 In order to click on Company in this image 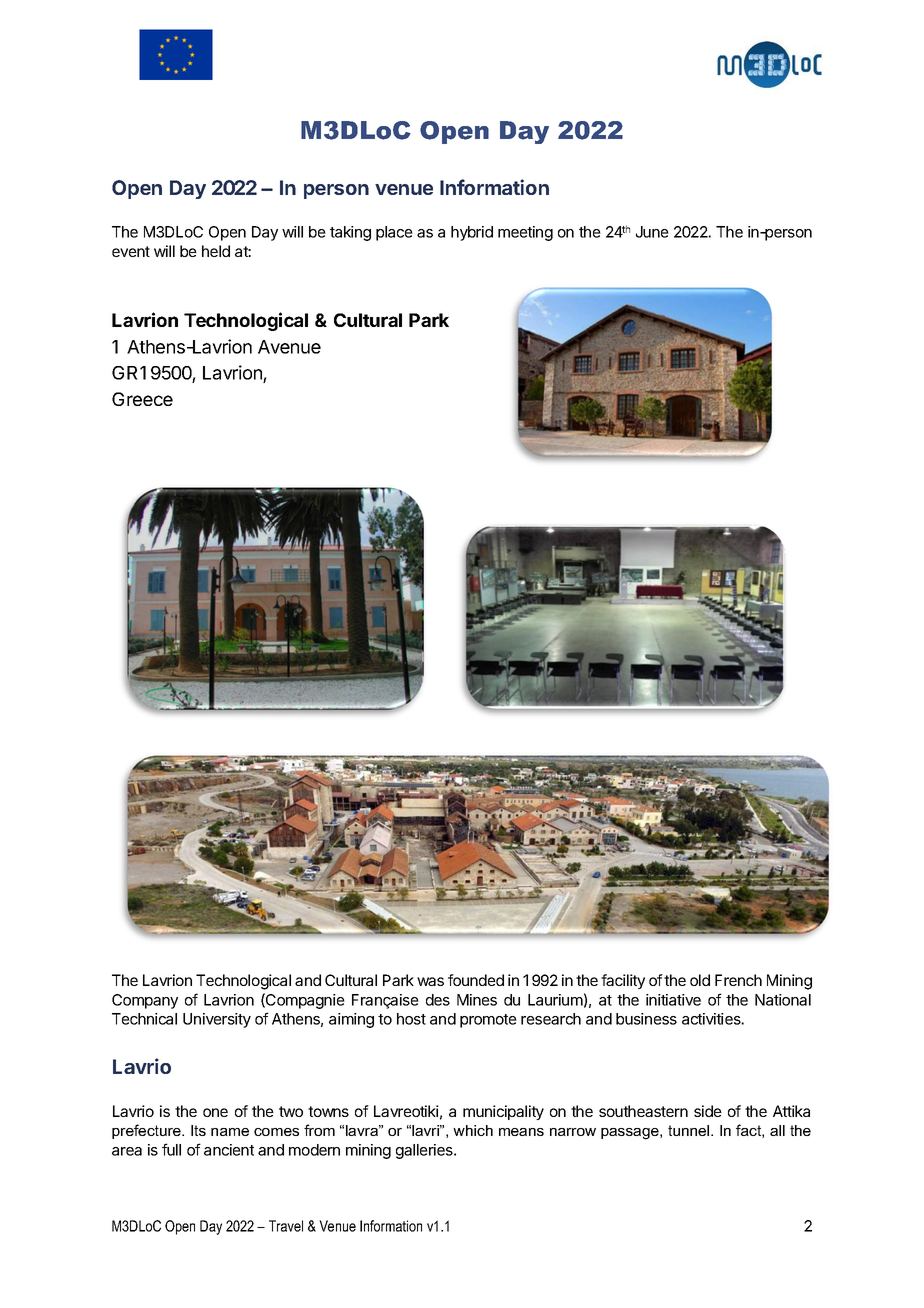, I will do `click(145, 1001)`.
